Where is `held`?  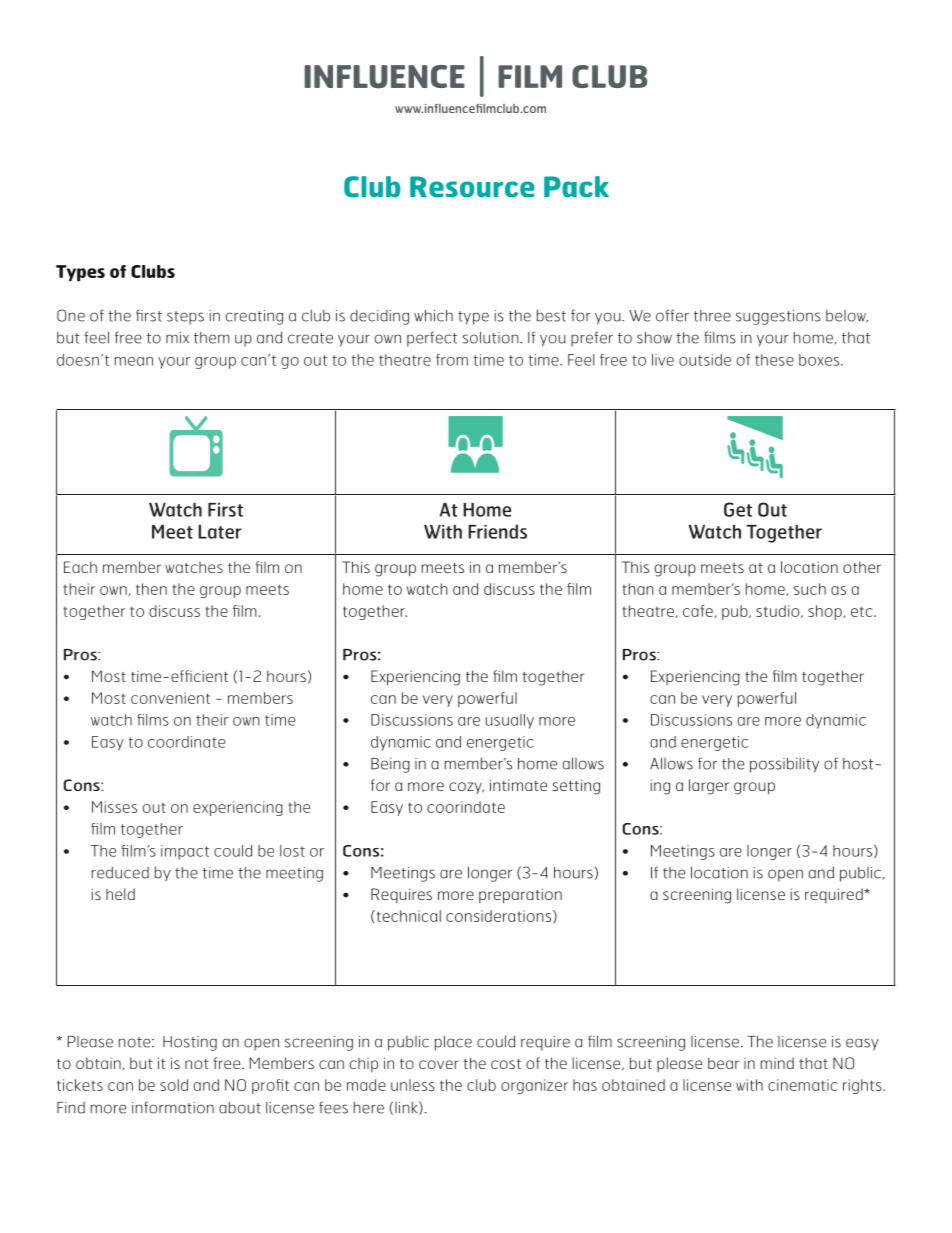 held is located at coordinates (120, 894).
